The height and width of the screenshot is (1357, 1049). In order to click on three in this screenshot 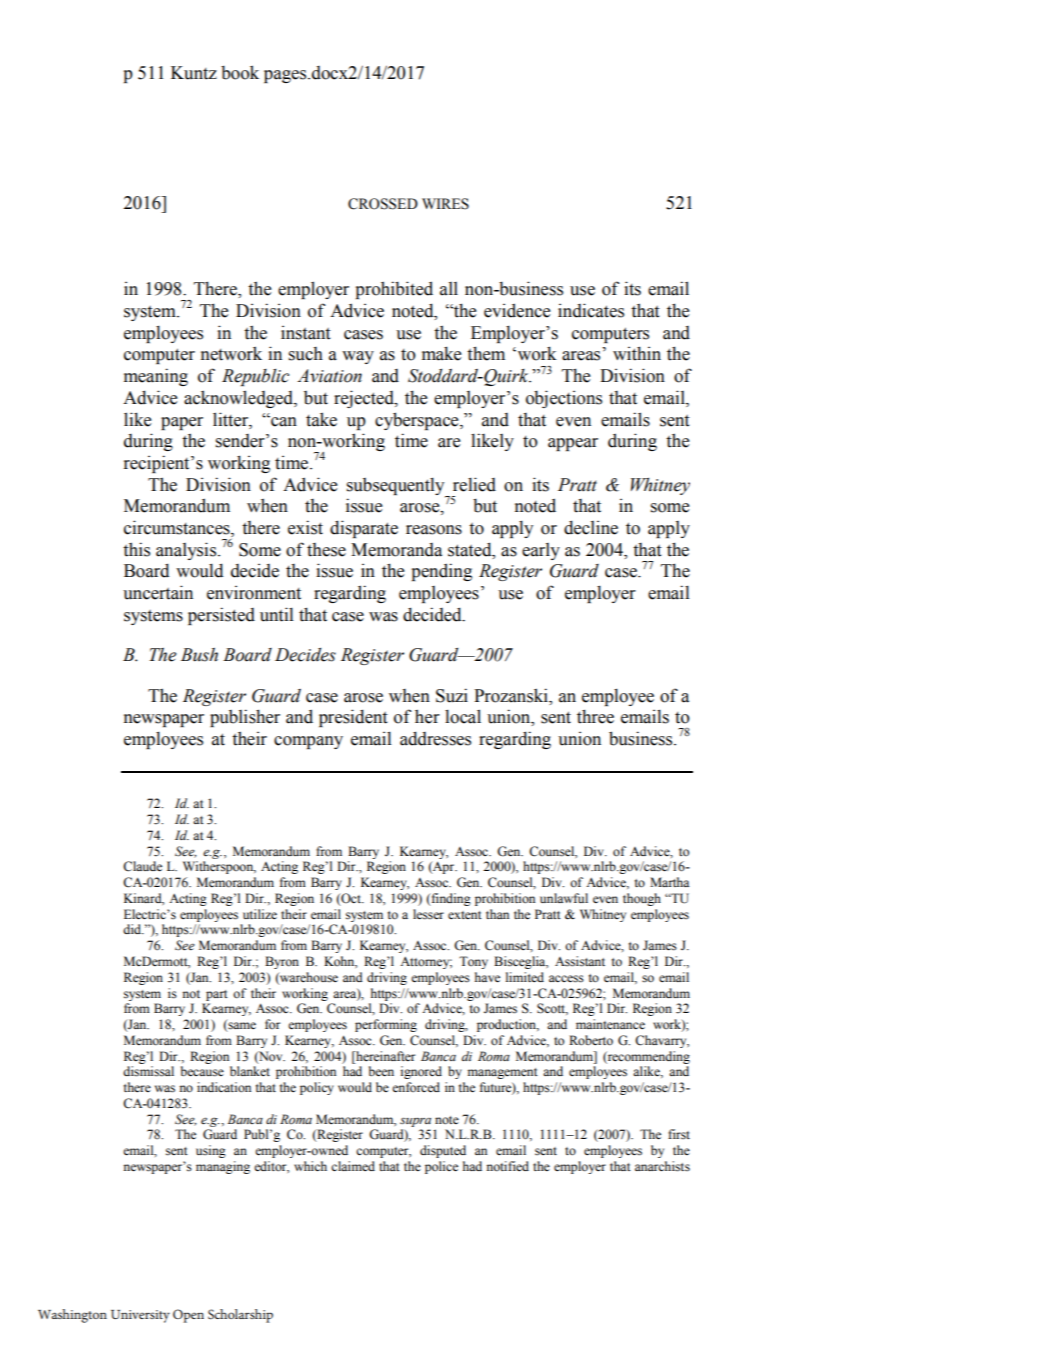, I will do `click(595, 716)`.
